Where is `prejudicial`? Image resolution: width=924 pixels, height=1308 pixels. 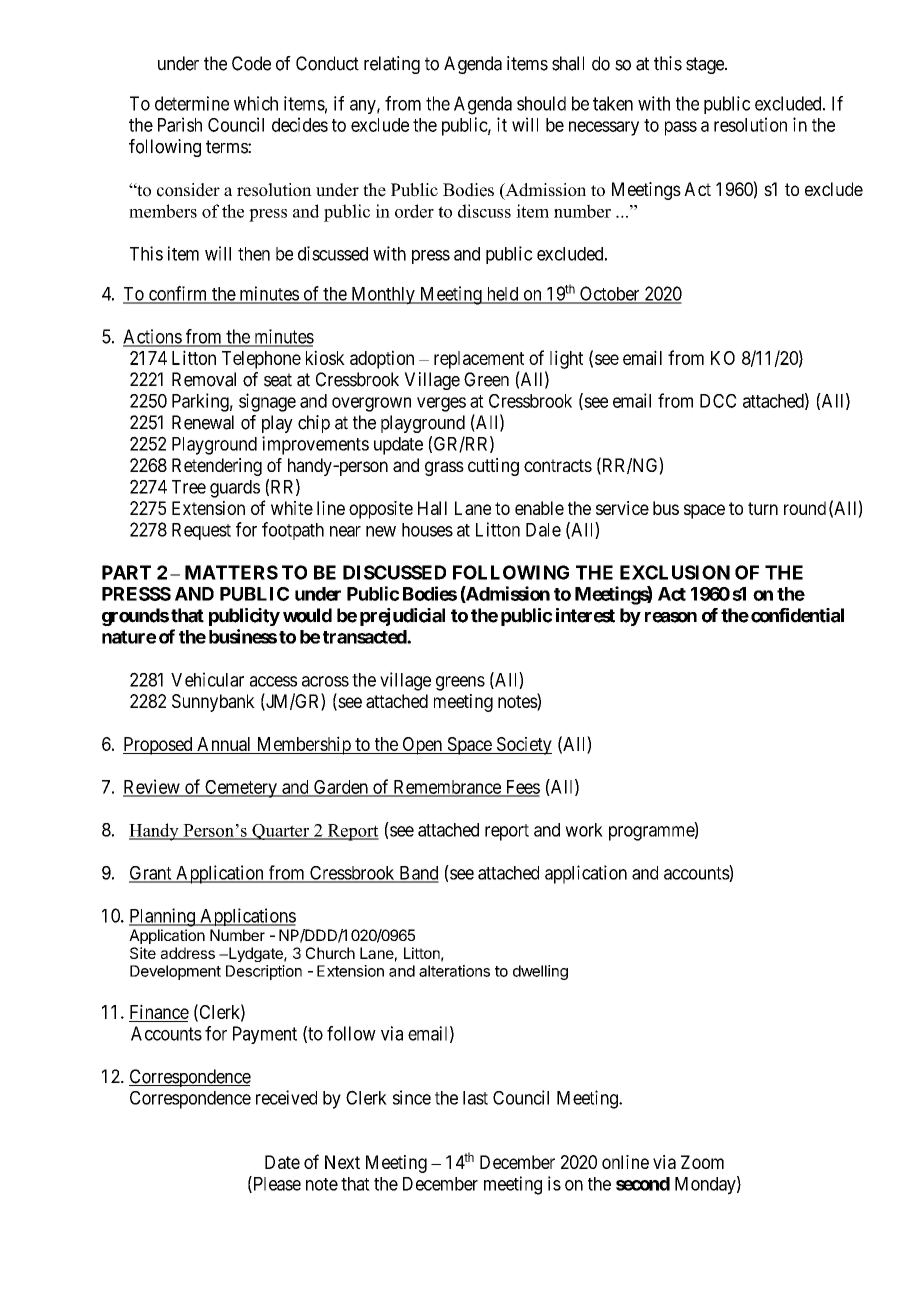
prejudicial is located at coordinates (402, 617).
